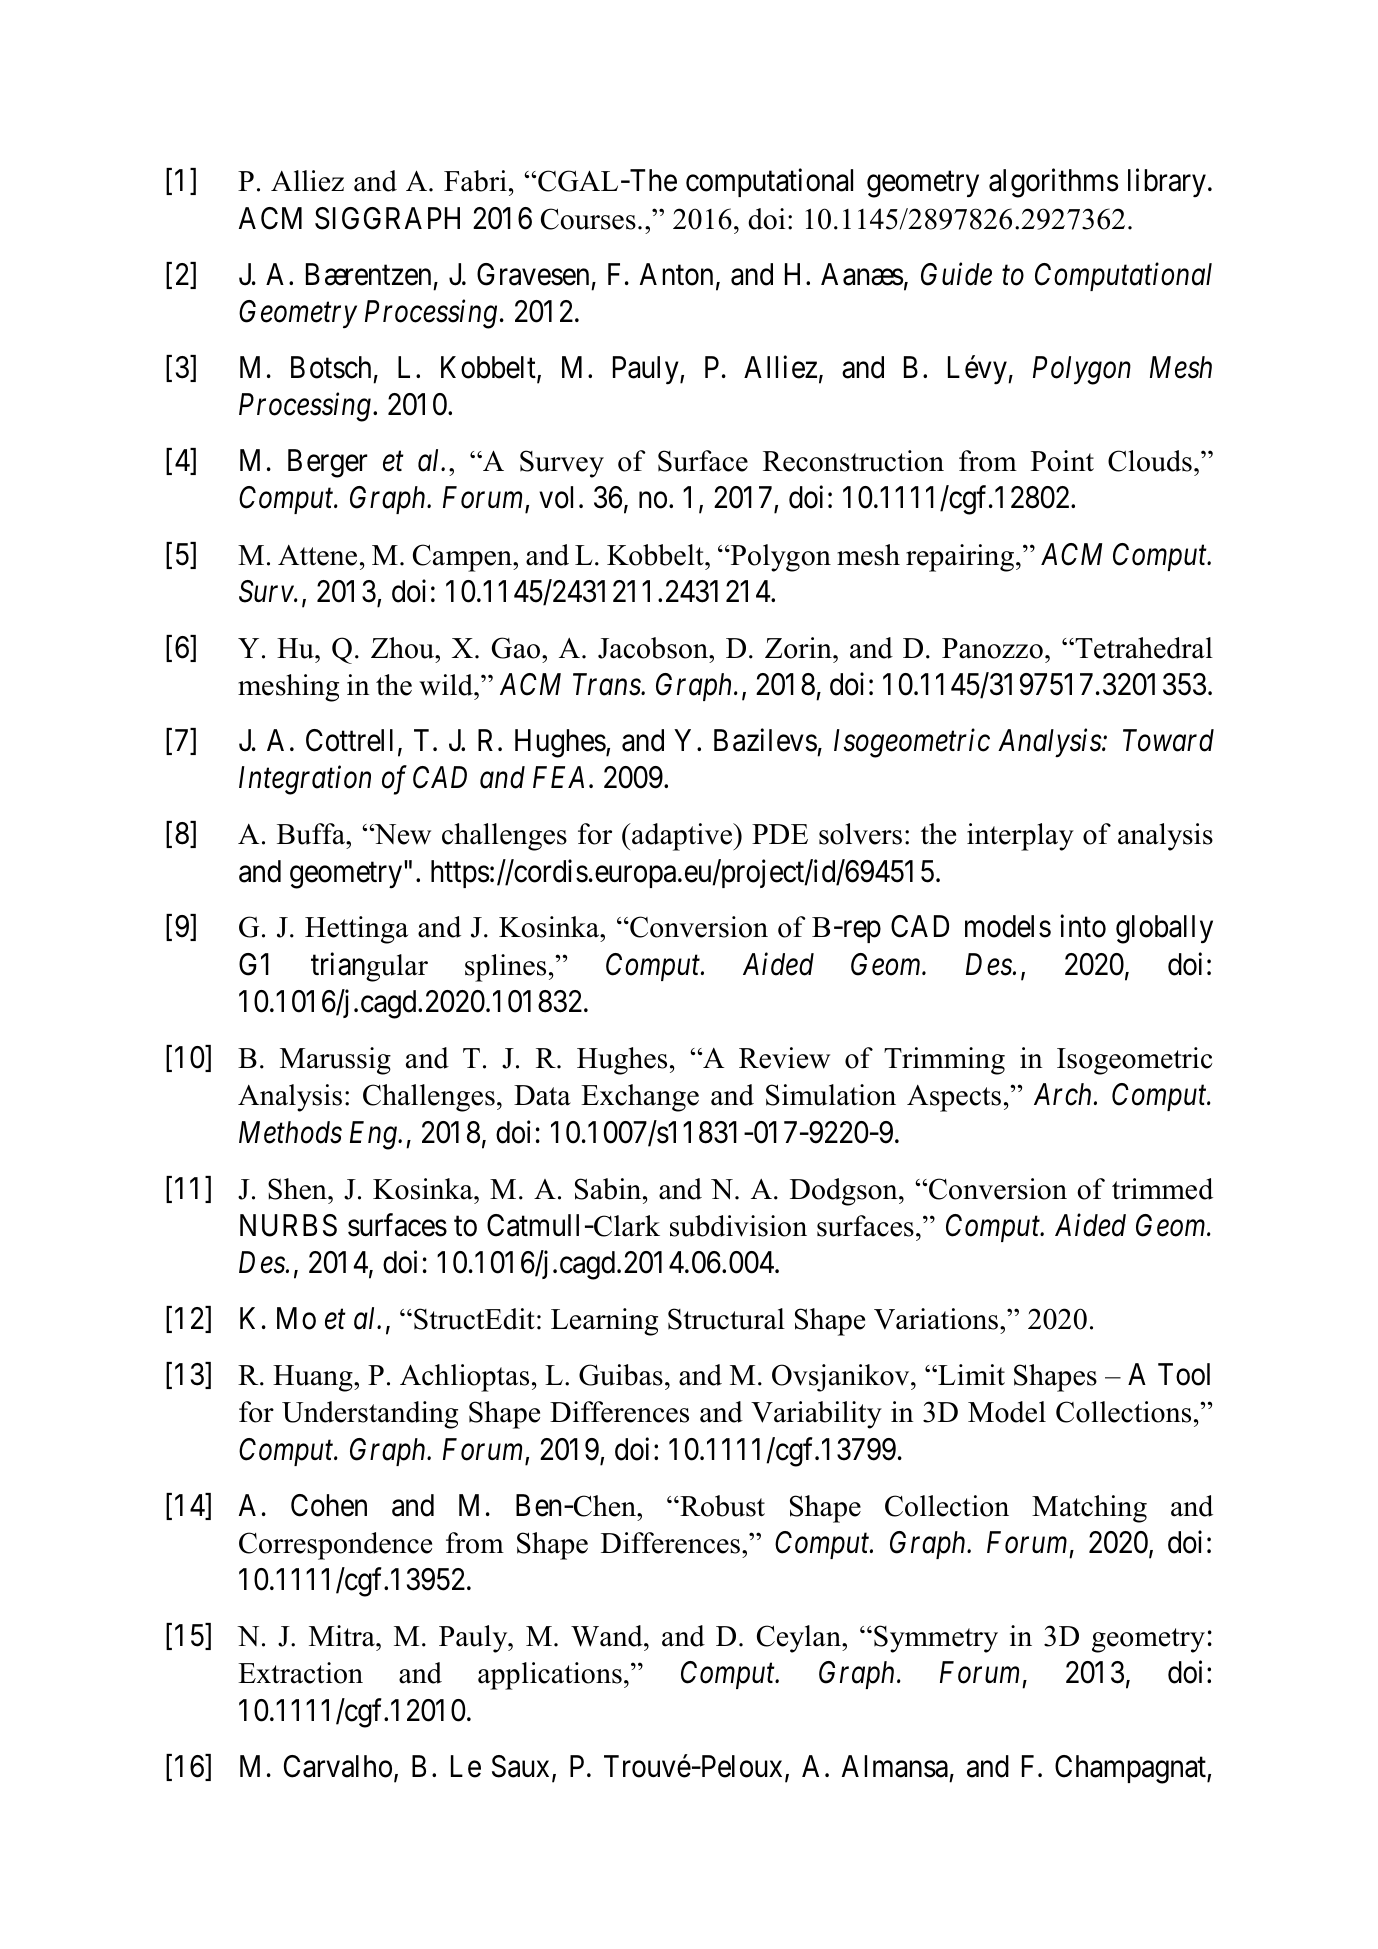 The height and width of the page is (1949, 1378). Describe the element at coordinates (853, 461) in the page. I see `Reconstruction` at that location.
